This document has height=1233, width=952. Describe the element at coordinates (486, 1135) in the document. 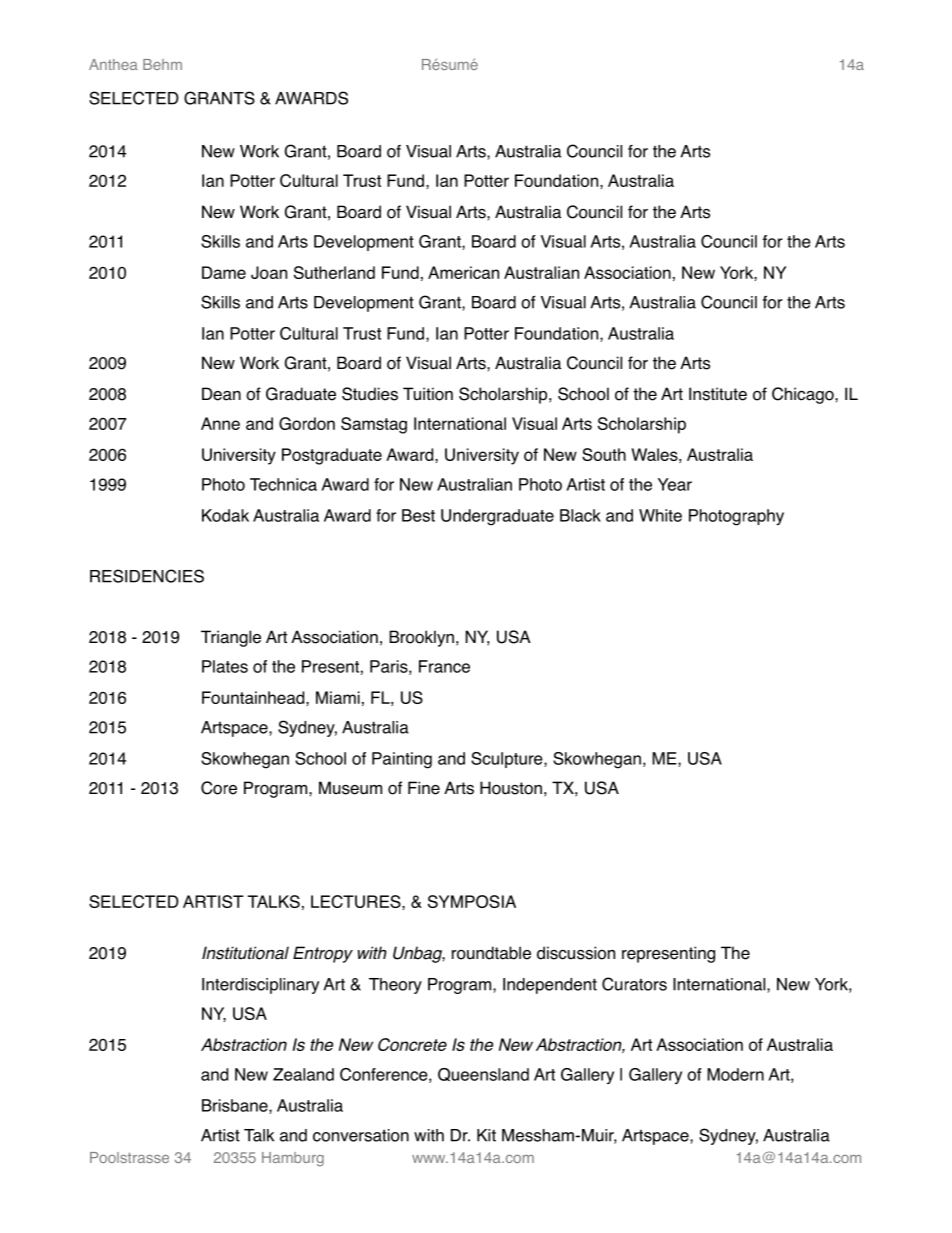

I see `Kit` at that location.
